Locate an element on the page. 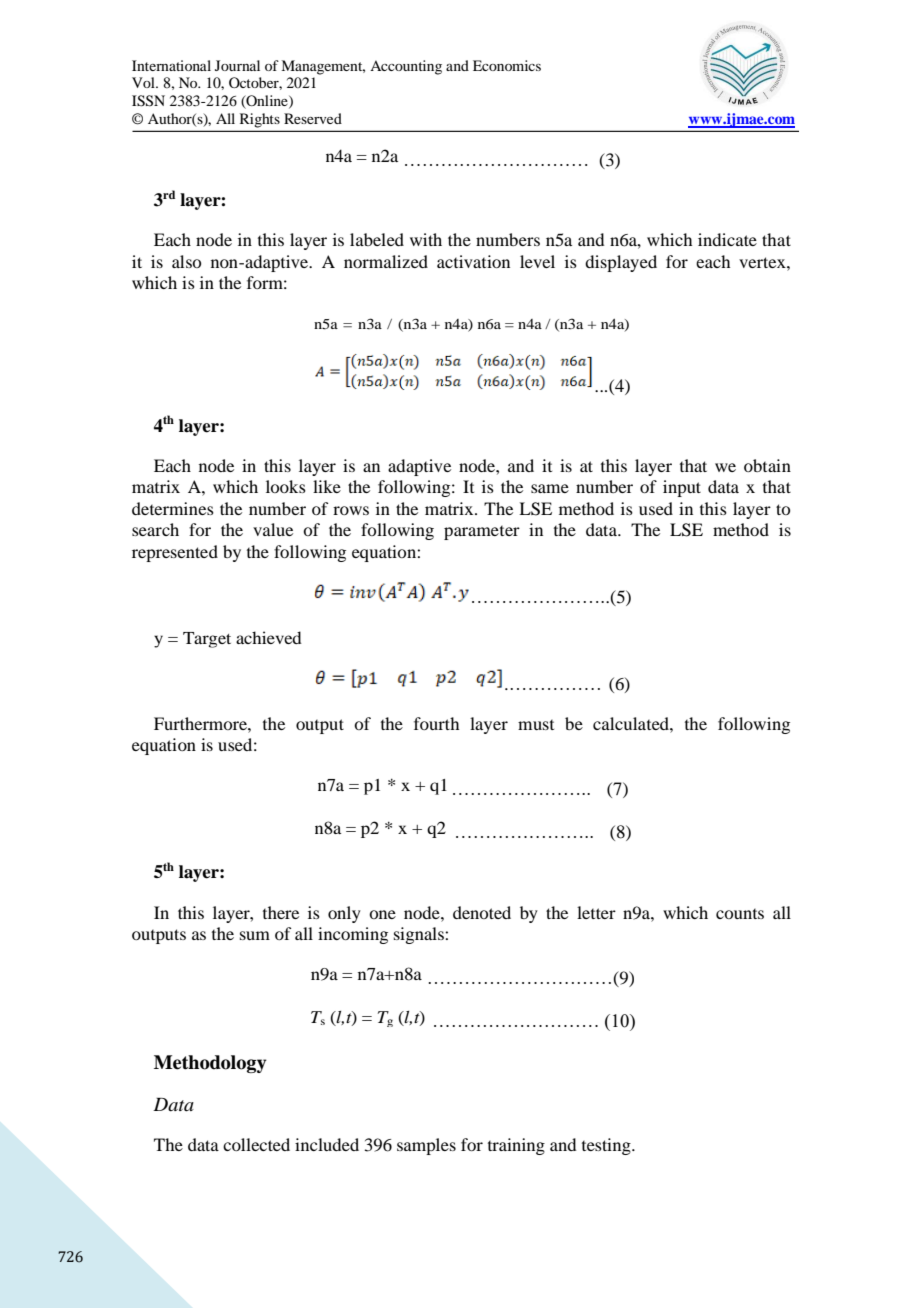  samples is located at coordinates (426, 1146).
